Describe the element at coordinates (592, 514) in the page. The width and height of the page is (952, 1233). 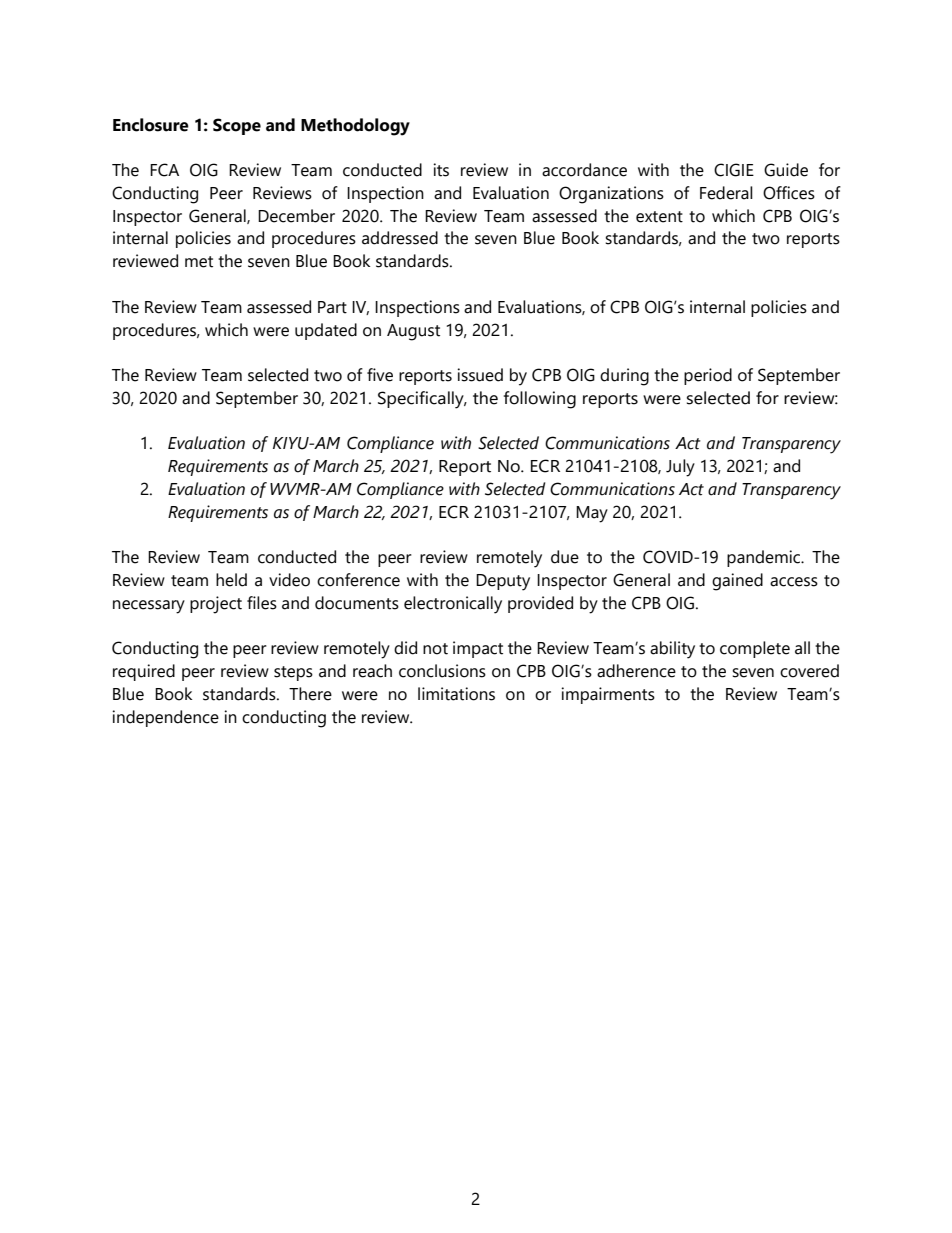
I see `May` at that location.
